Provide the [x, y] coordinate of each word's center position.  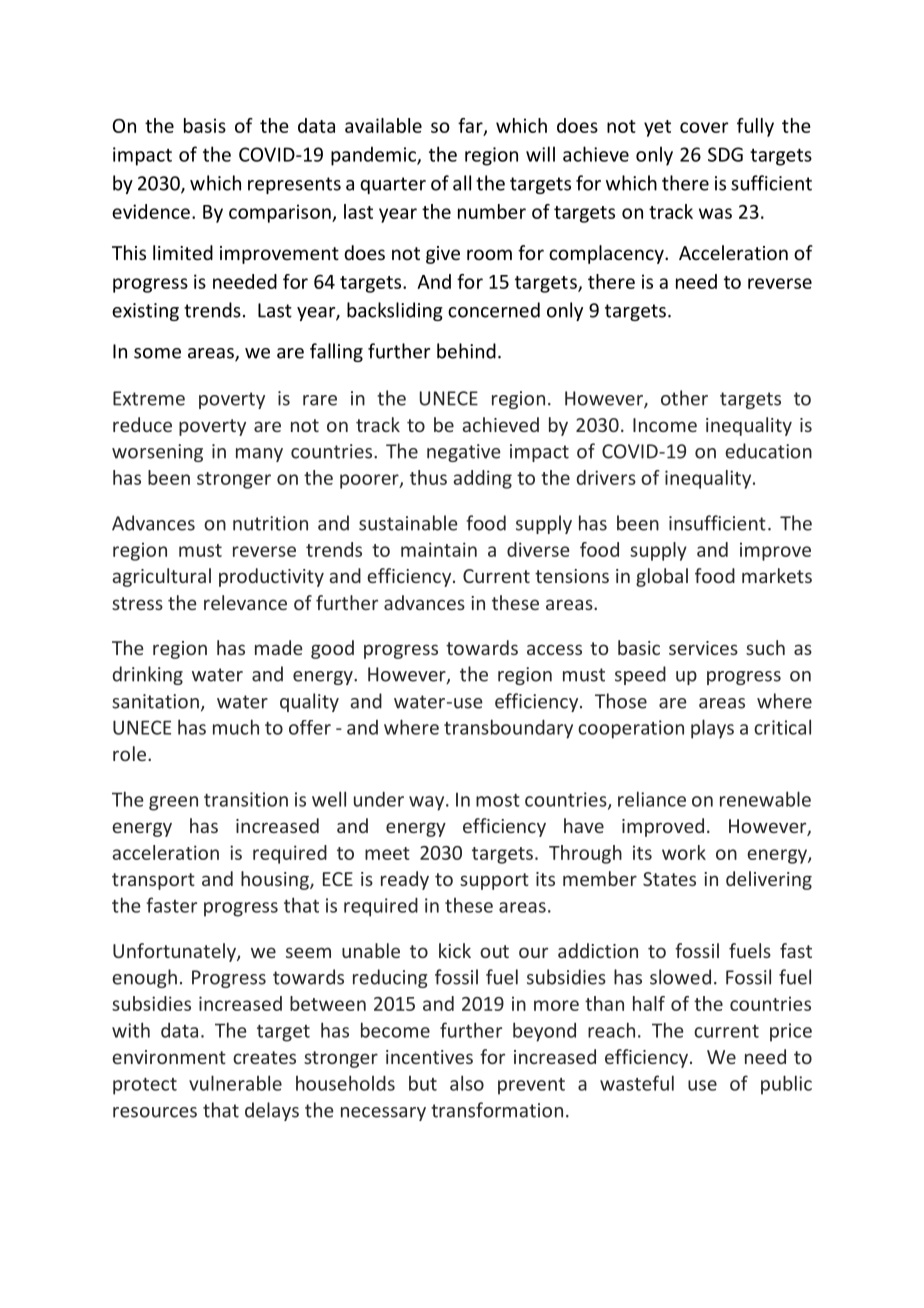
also [467, 1083]
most [498, 800]
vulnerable [235, 1083]
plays [712, 729]
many [259, 455]
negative [464, 453]
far [471, 127]
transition [246, 799]
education [768, 451]
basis [205, 125]
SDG [725, 154]
